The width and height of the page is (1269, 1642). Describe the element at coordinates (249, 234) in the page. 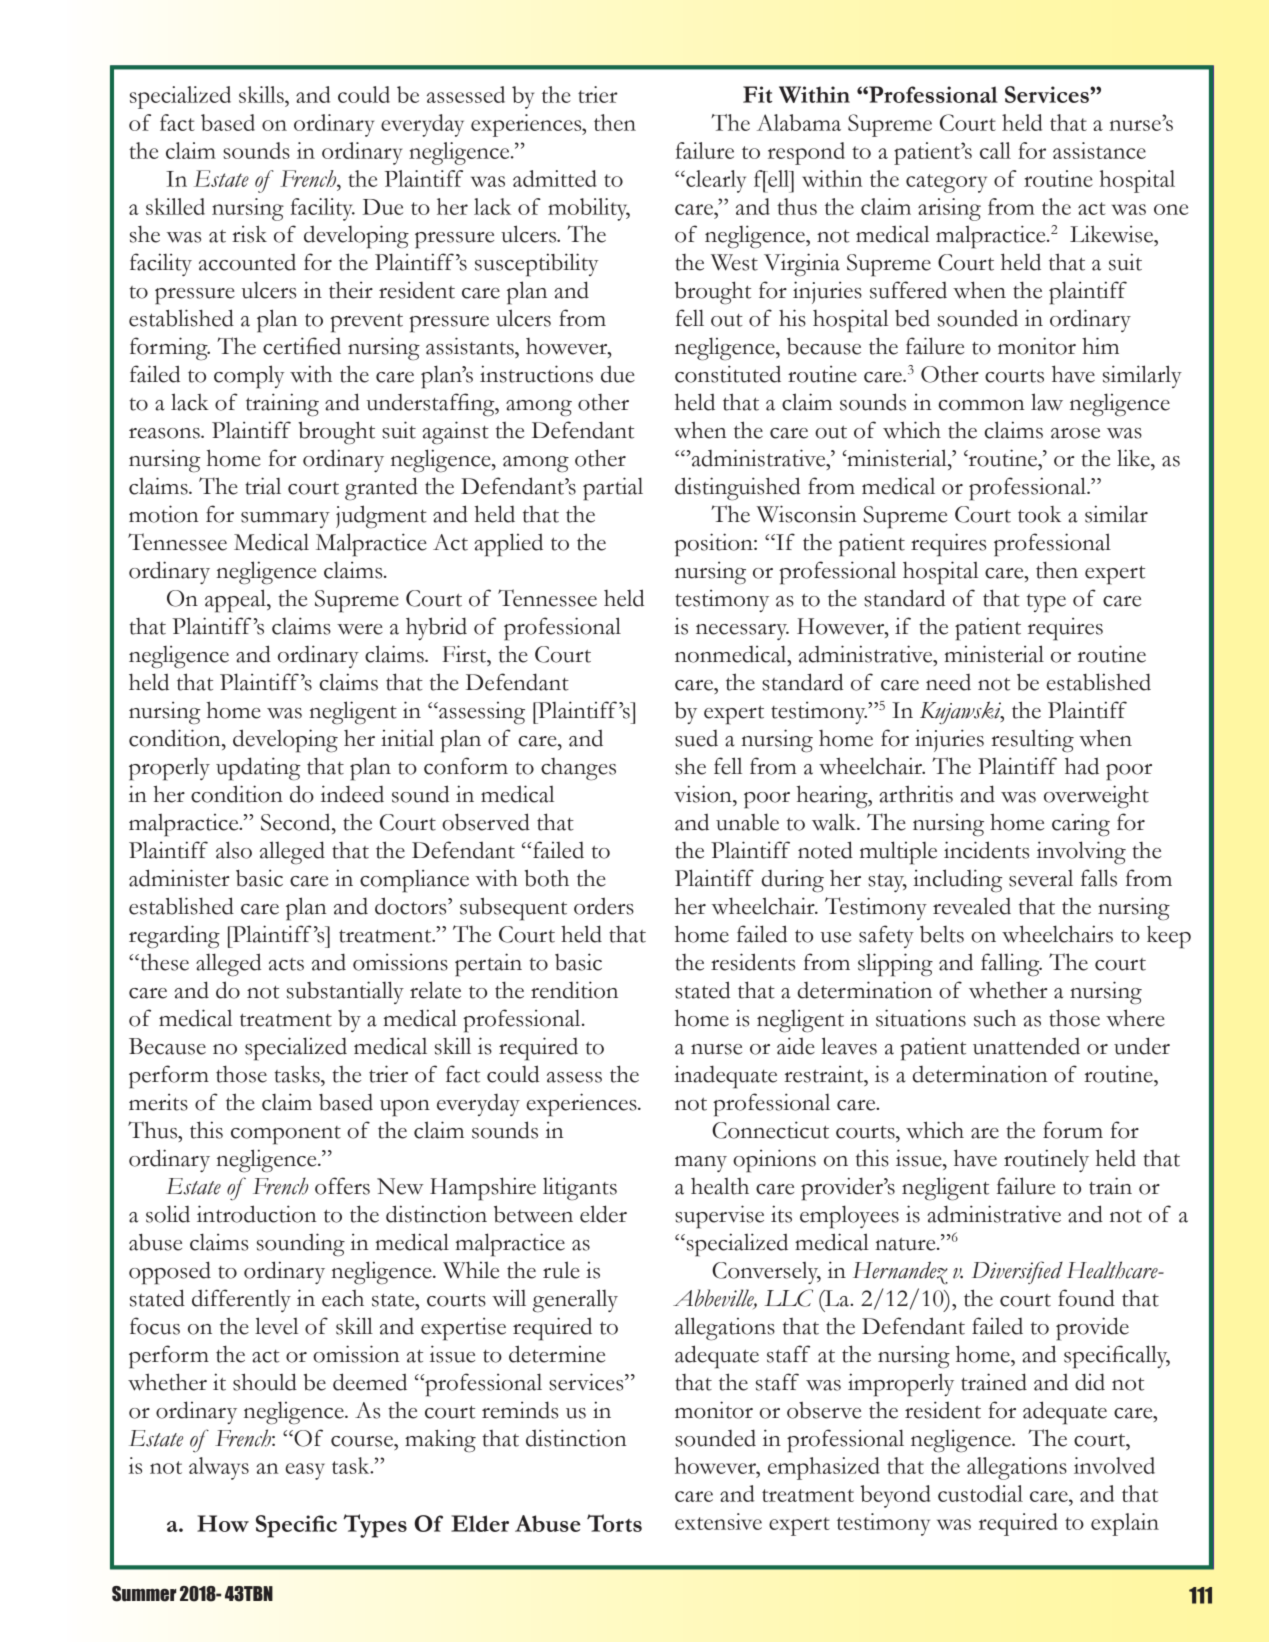

I see `risk` at that location.
